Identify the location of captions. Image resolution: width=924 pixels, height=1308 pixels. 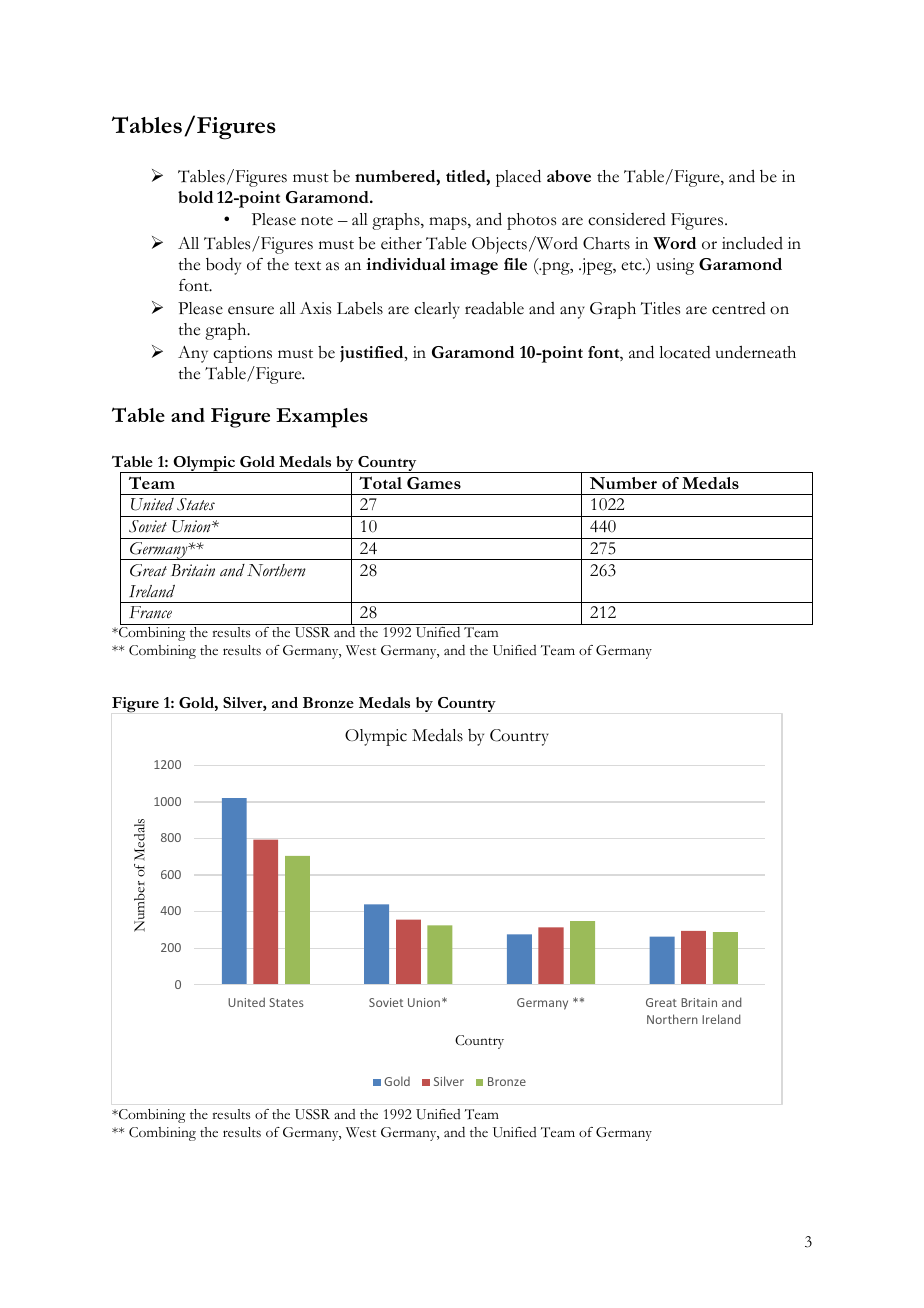
(242, 354).
